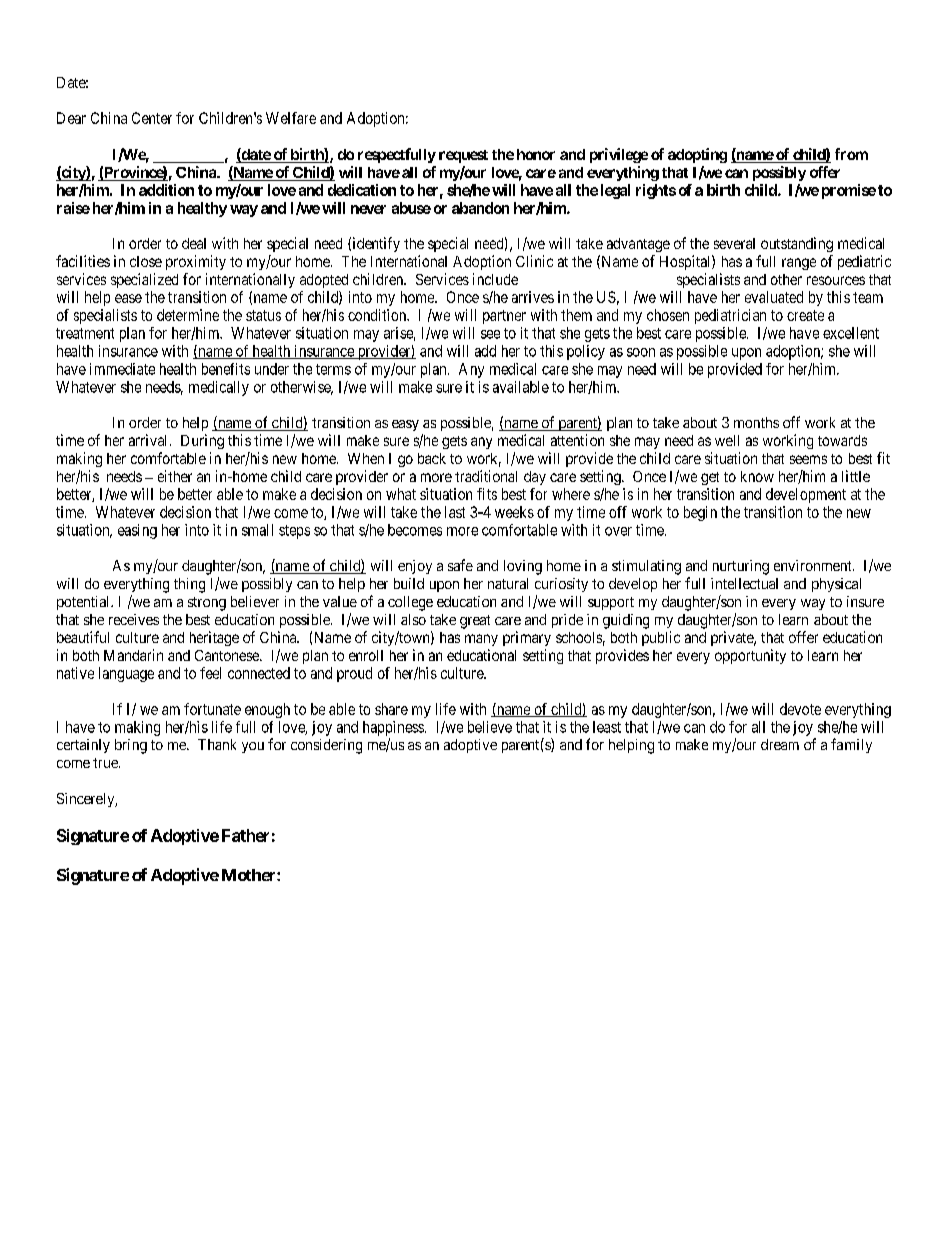 The image size is (952, 1233). I want to click on Center, so click(152, 118).
